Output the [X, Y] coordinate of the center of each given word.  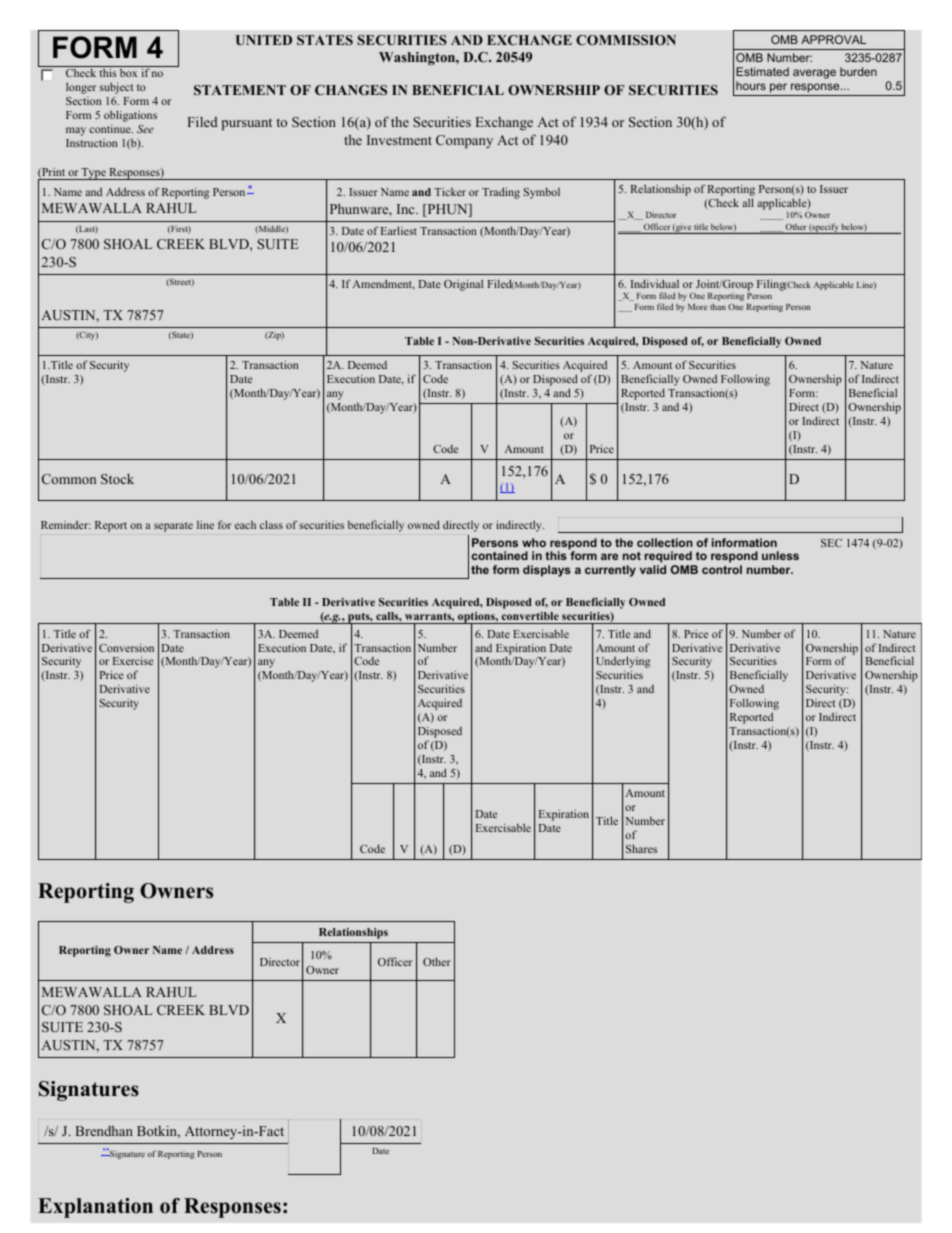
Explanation [95, 1208]
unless [780, 555]
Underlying [623, 663]
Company [464, 141]
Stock [117, 479]
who [534, 542]
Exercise [133, 660]
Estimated [762, 71]
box [128, 73]
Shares [641, 848]
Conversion [126, 647]
